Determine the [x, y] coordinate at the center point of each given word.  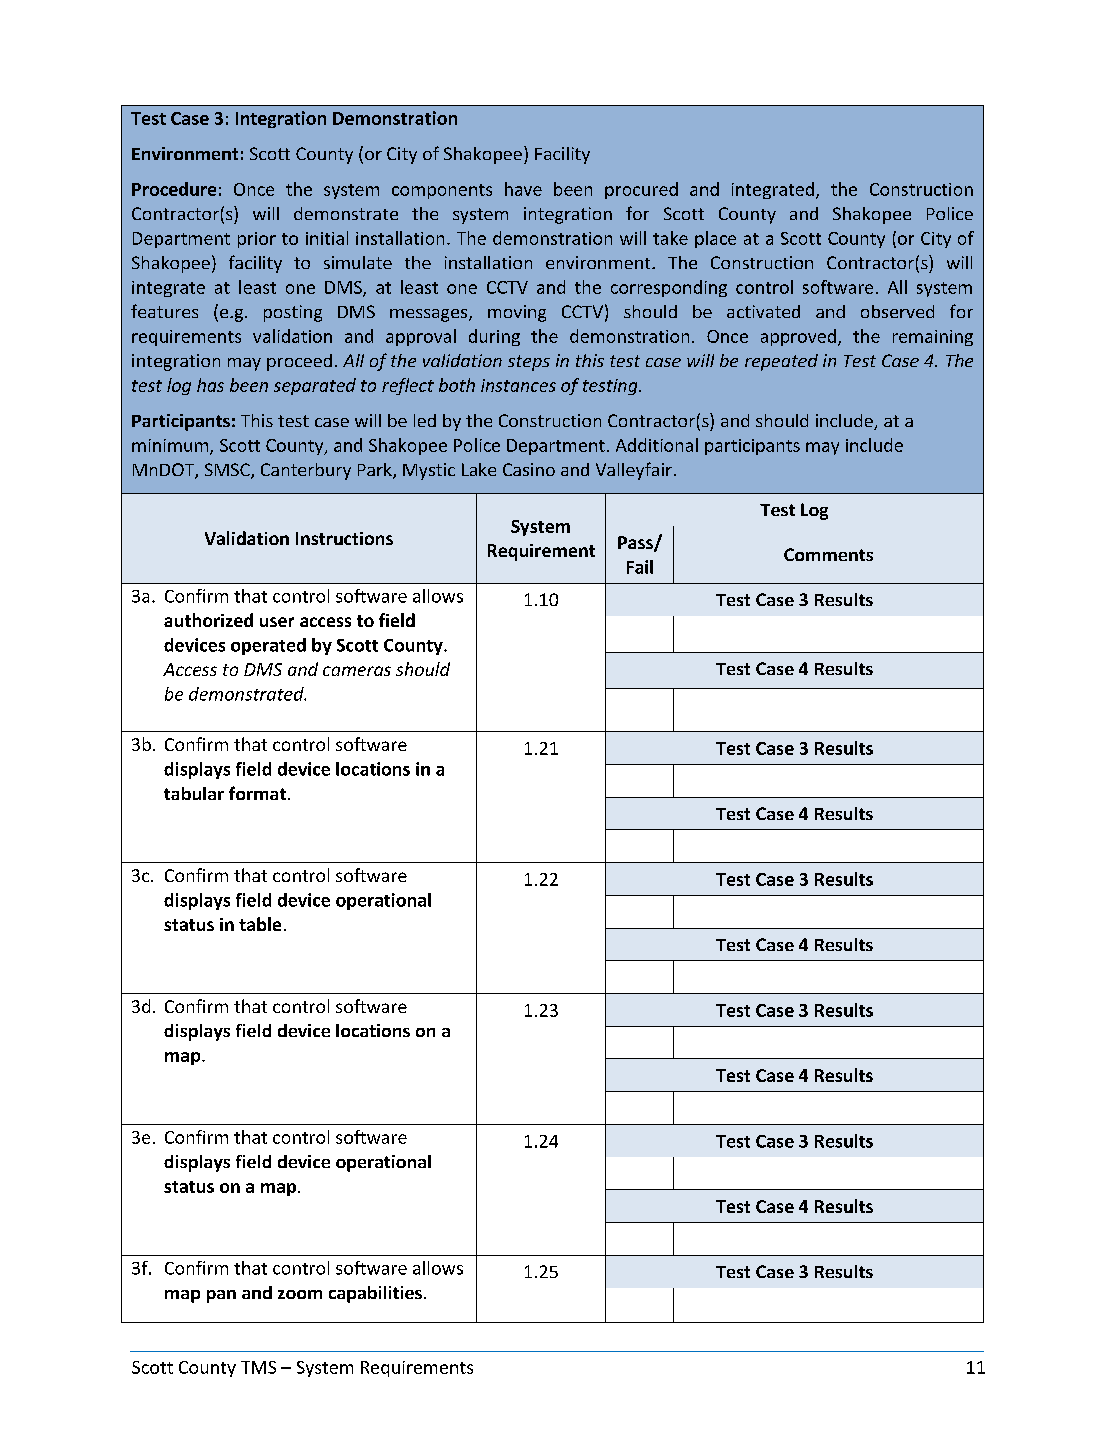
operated [268, 646]
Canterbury [306, 471]
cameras [357, 671]
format [257, 793]
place [715, 239]
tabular [194, 793]
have [523, 189]
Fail [640, 567]
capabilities [375, 1294]
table [260, 924]
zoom [300, 1294]
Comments [828, 554]
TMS [258, 1367]
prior [257, 240]
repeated [781, 362]
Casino [529, 469]
